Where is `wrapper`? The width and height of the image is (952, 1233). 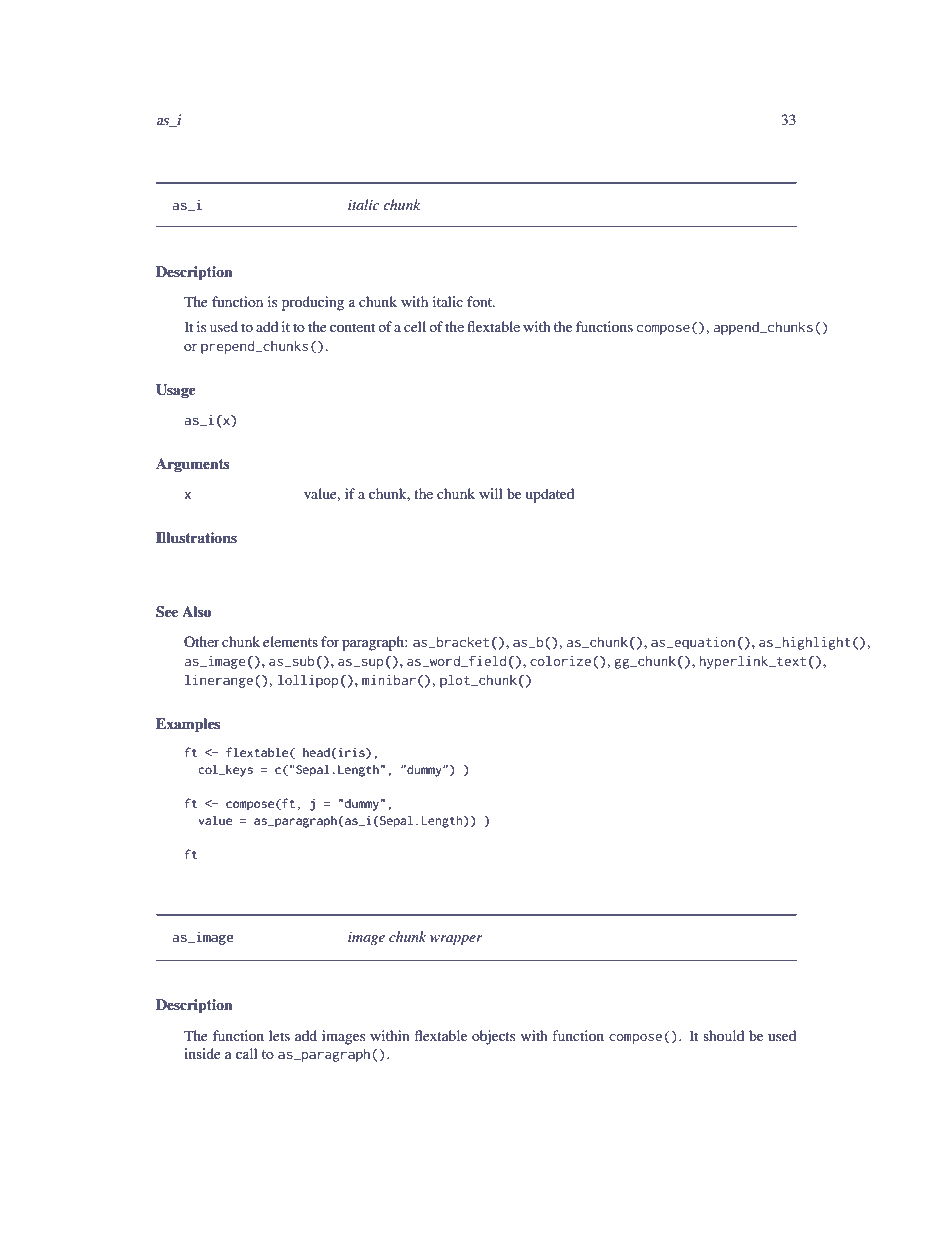 wrapper is located at coordinates (456, 940).
